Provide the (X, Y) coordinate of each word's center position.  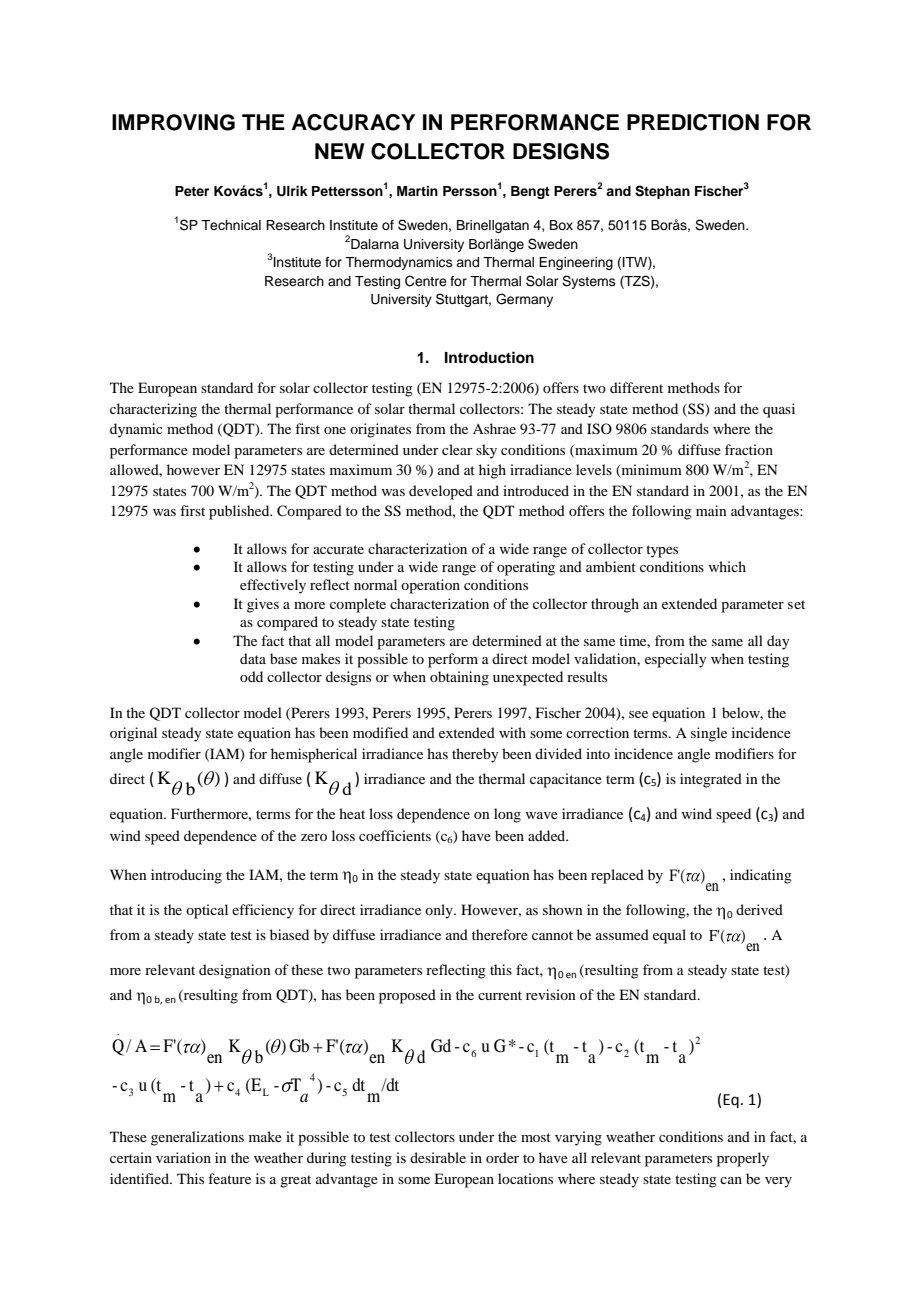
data (253, 658)
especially (675, 660)
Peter (192, 191)
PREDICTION (693, 122)
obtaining (459, 678)
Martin (417, 191)
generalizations (197, 1138)
